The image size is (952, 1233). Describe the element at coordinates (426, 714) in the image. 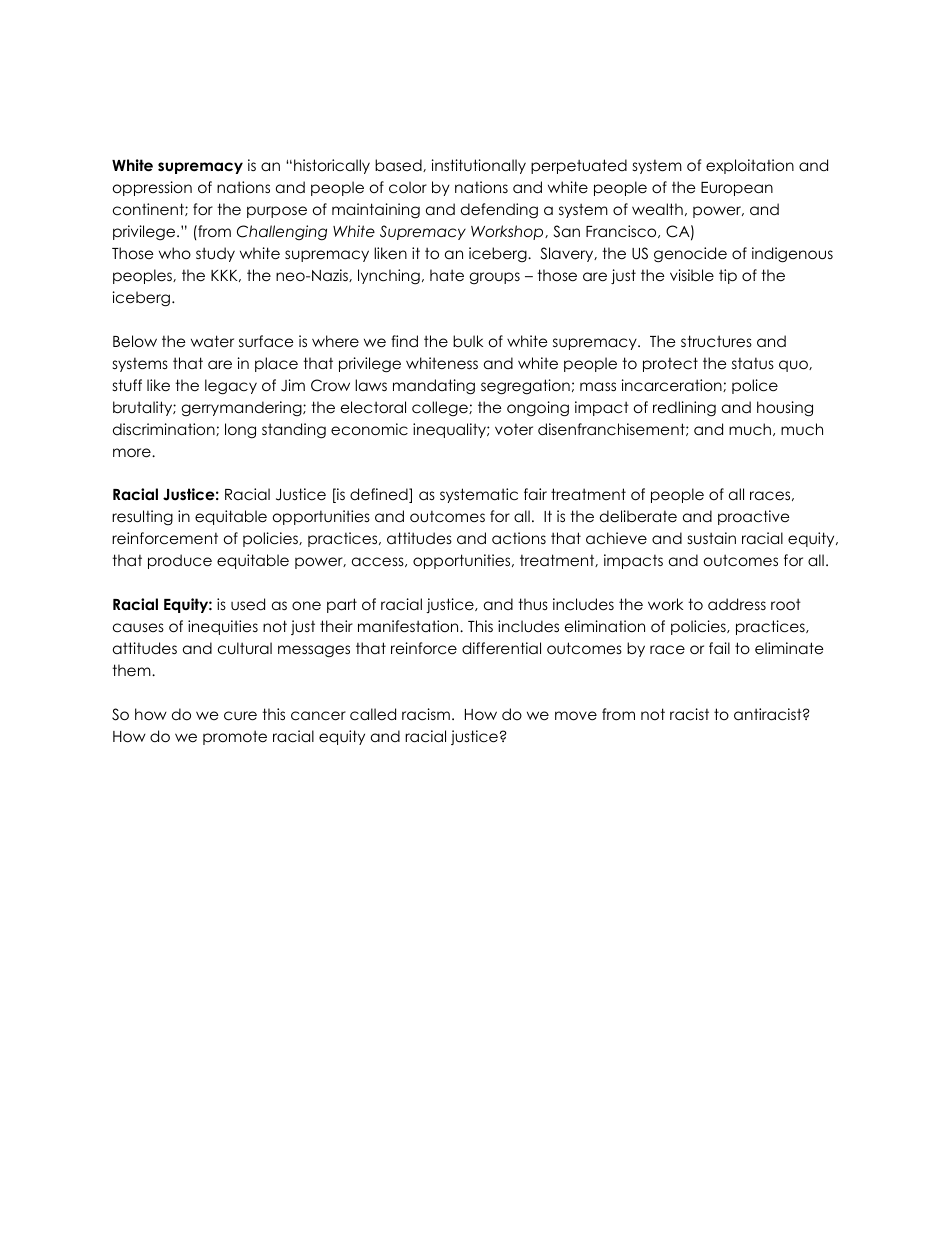

I see `racism` at that location.
